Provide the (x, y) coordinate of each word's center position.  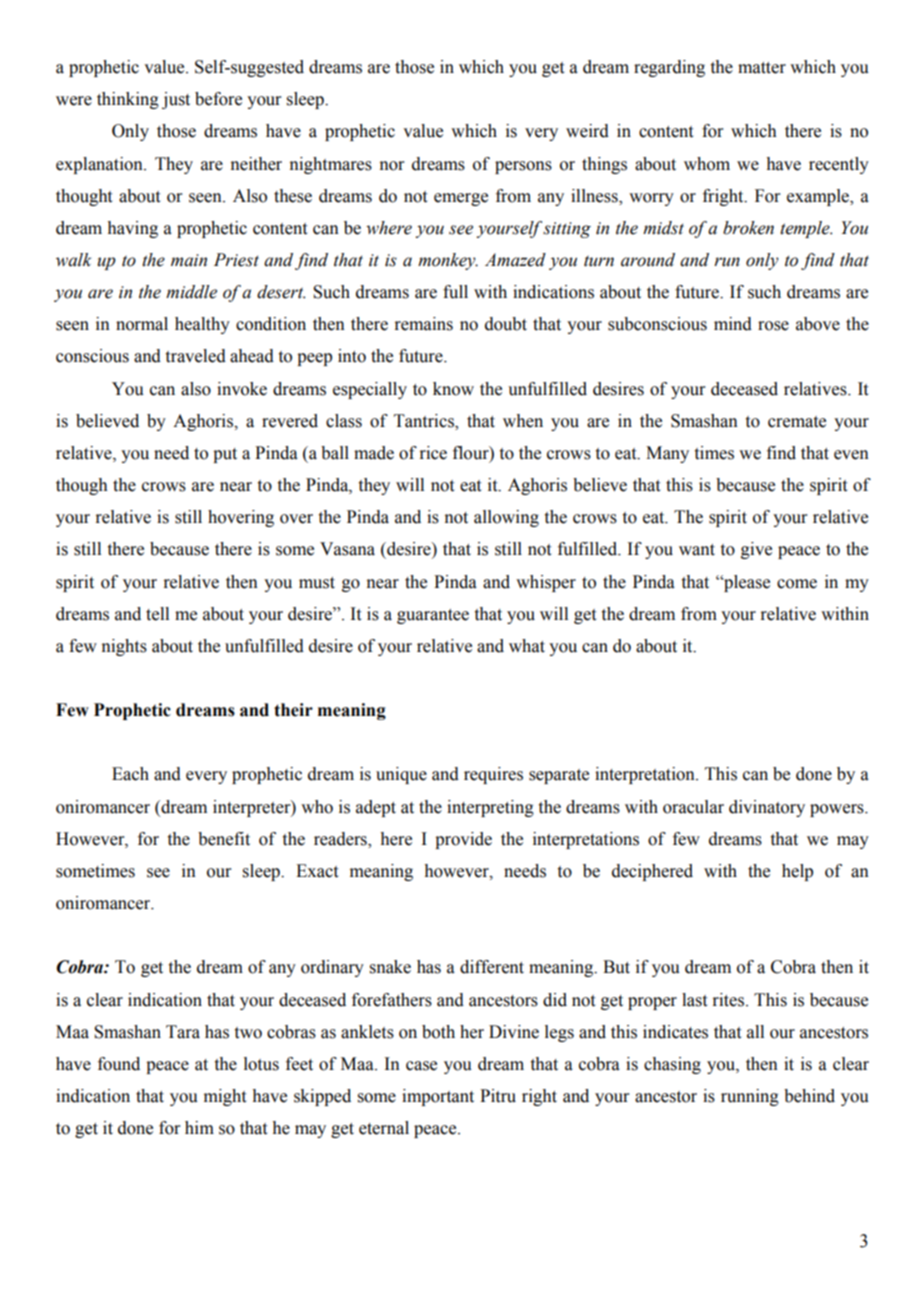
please (746, 583)
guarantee (433, 616)
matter (762, 68)
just (176, 100)
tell (157, 614)
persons (523, 167)
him (199, 1127)
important (438, 1097)
